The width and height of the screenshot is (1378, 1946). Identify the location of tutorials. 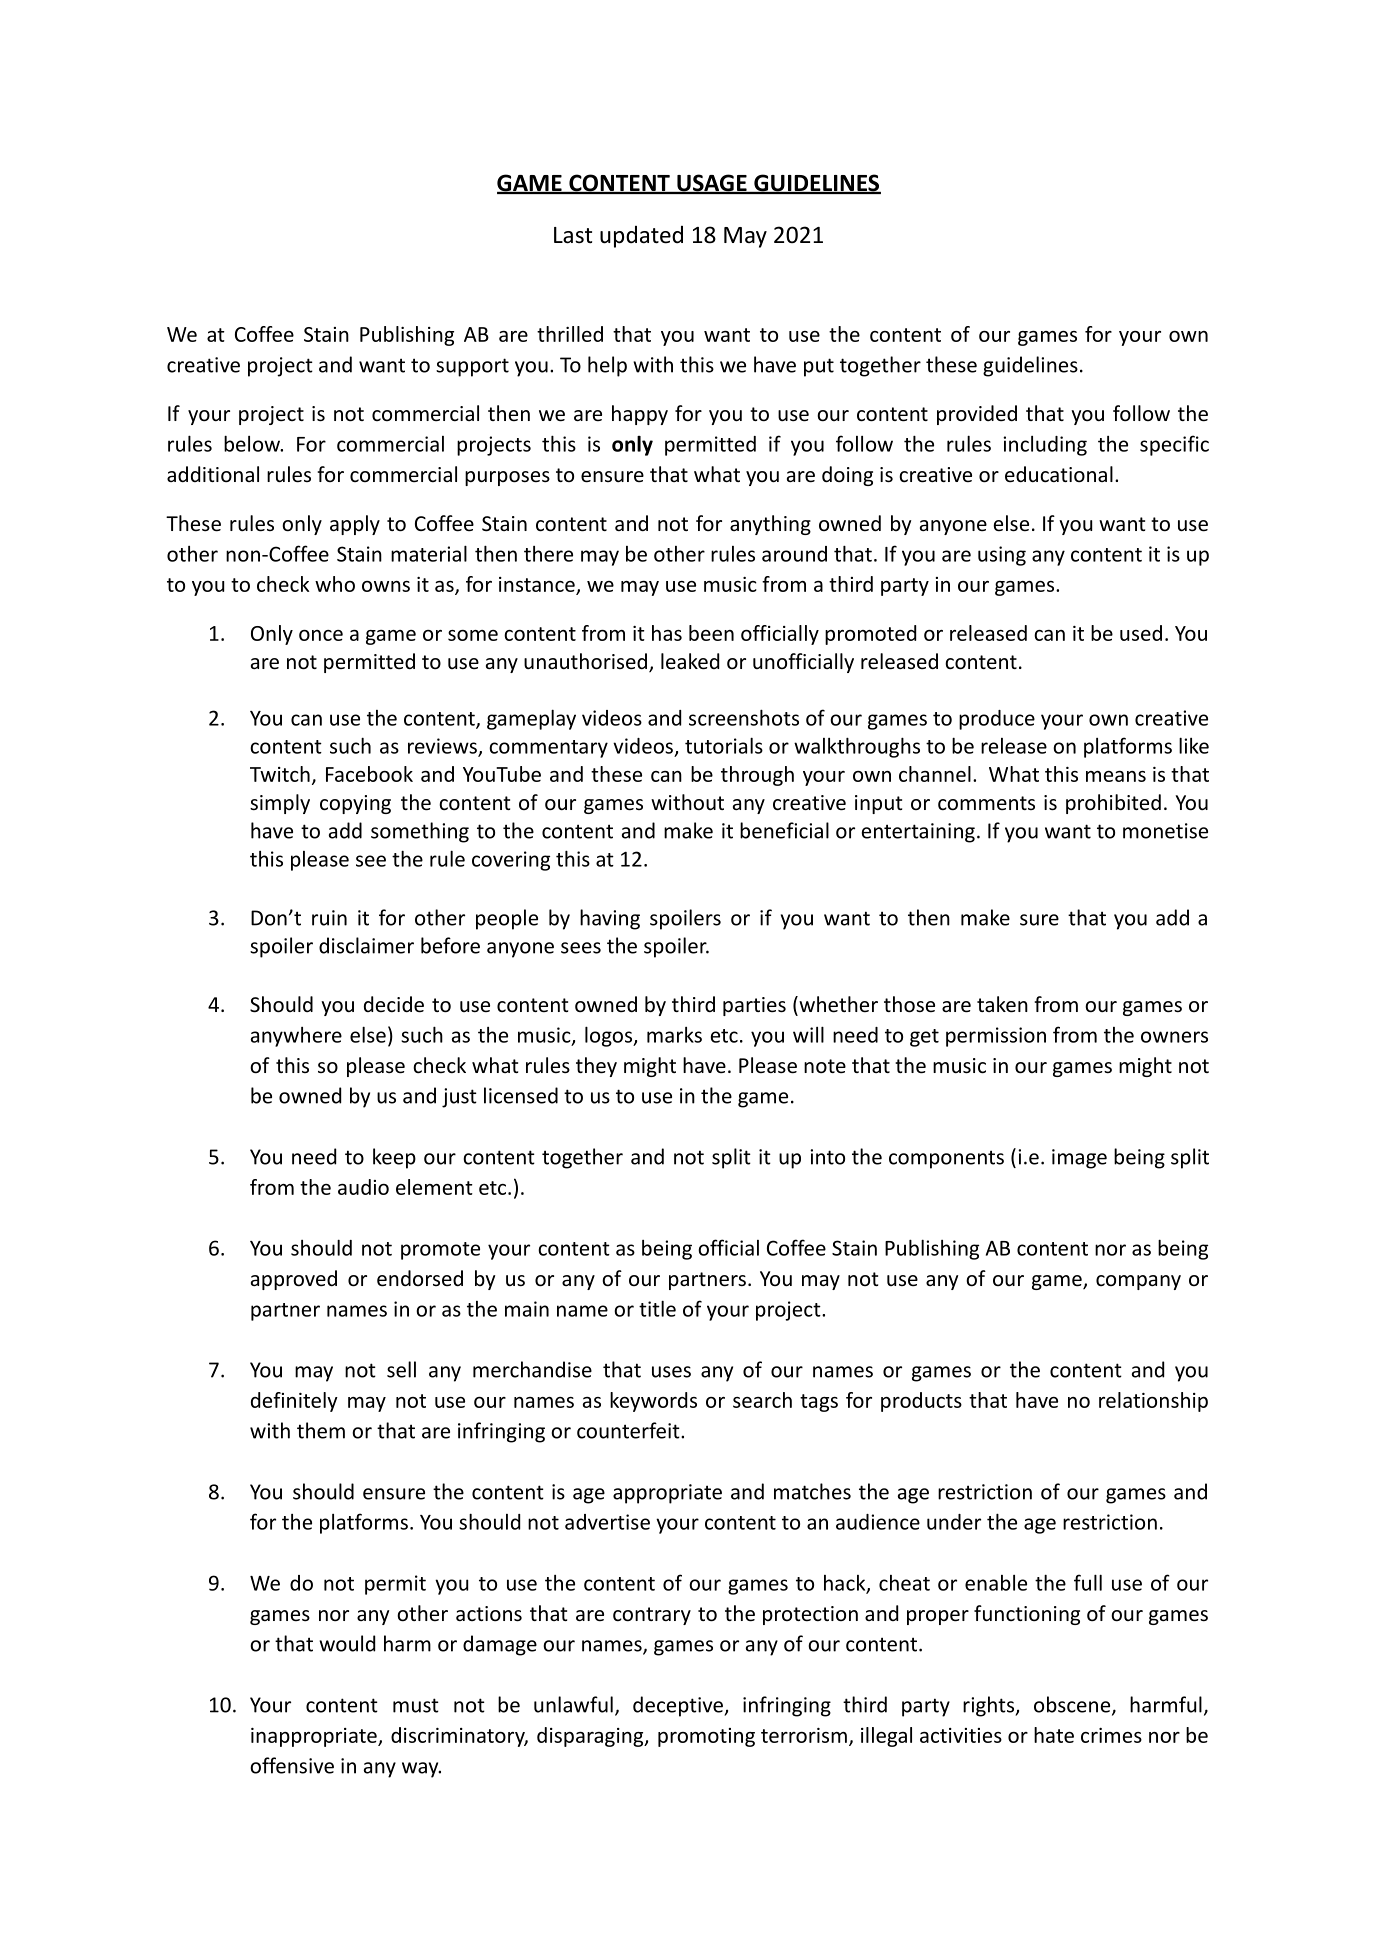
(724, 745).
